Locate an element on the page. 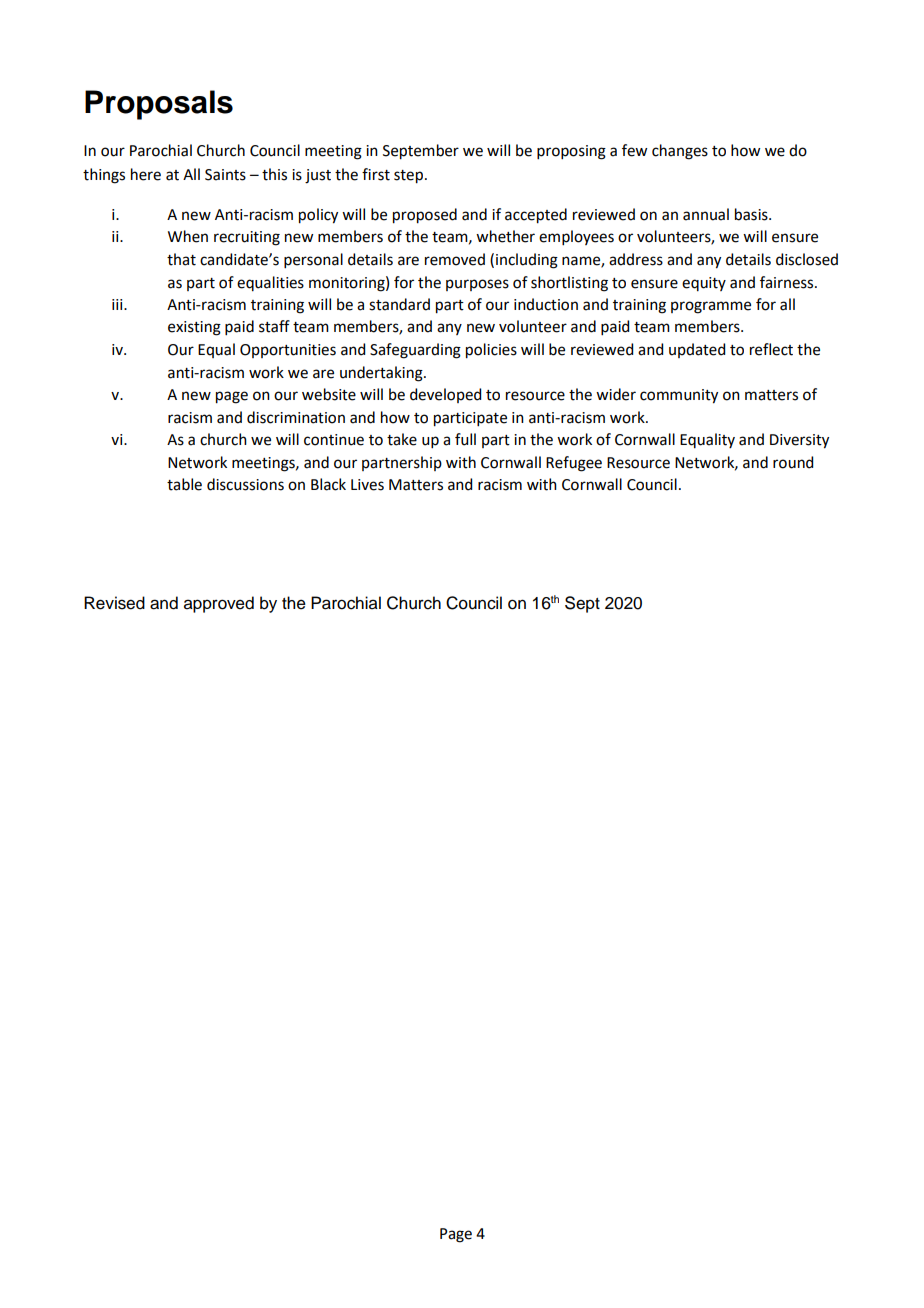 Image resolution: width=924 pixels, height=1308 pixels. proposing is located at coordinates (571, 152).
